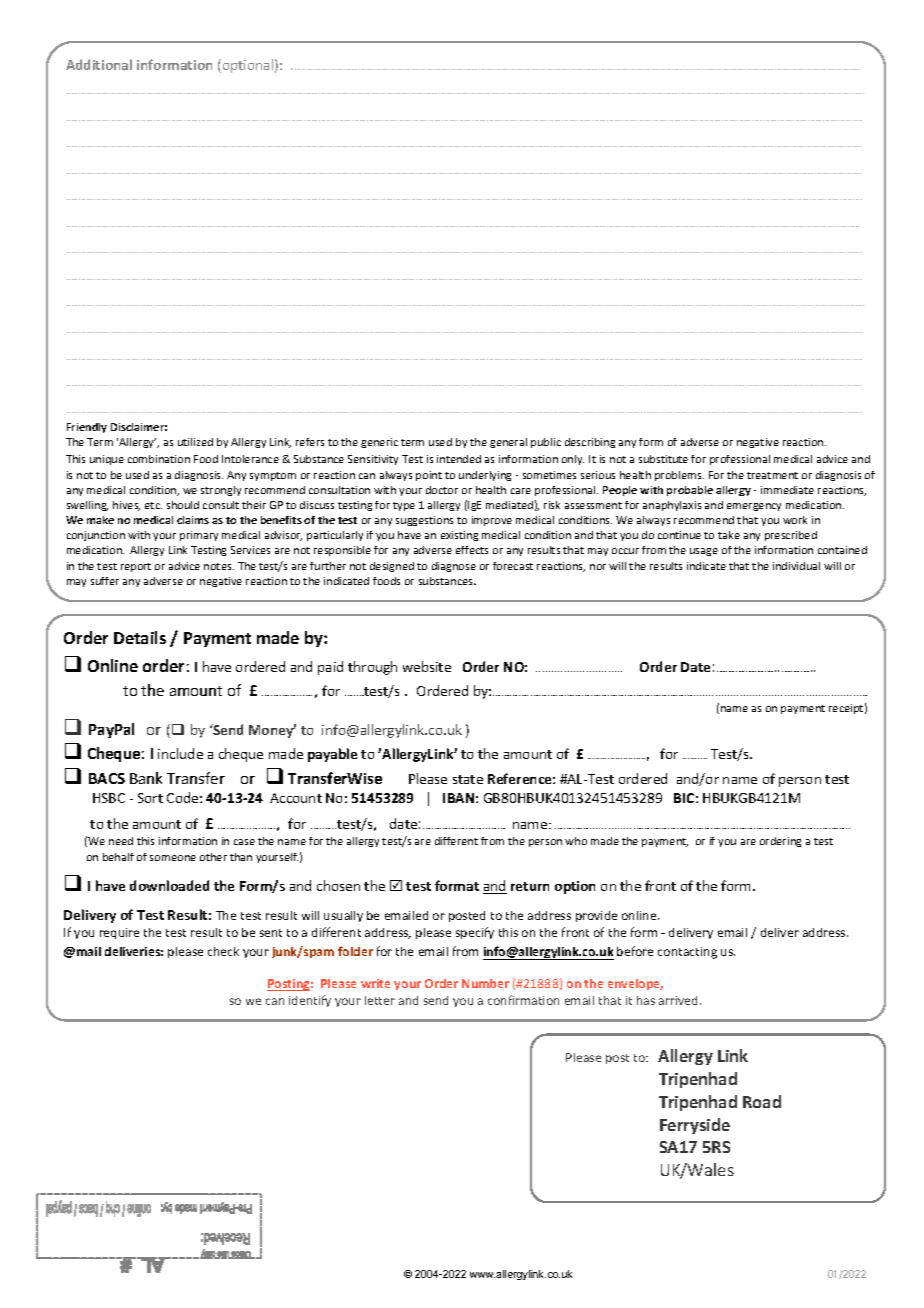 The height and width of the image is (1308, 924). Describe the element at coordinates (173, 858) in the image. I see `someone` at that location.
